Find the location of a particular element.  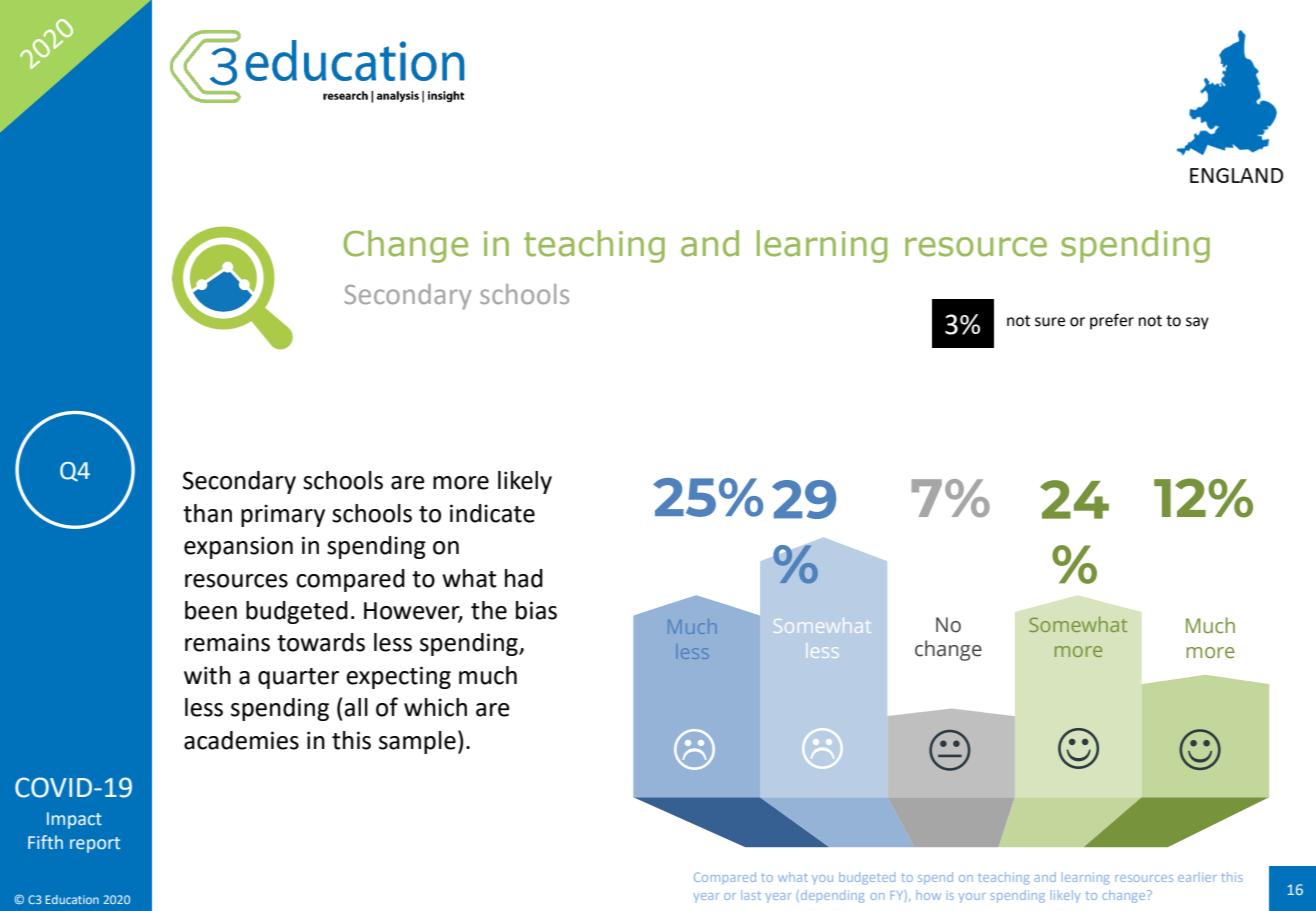

been is located at coordinates (211, 610).
